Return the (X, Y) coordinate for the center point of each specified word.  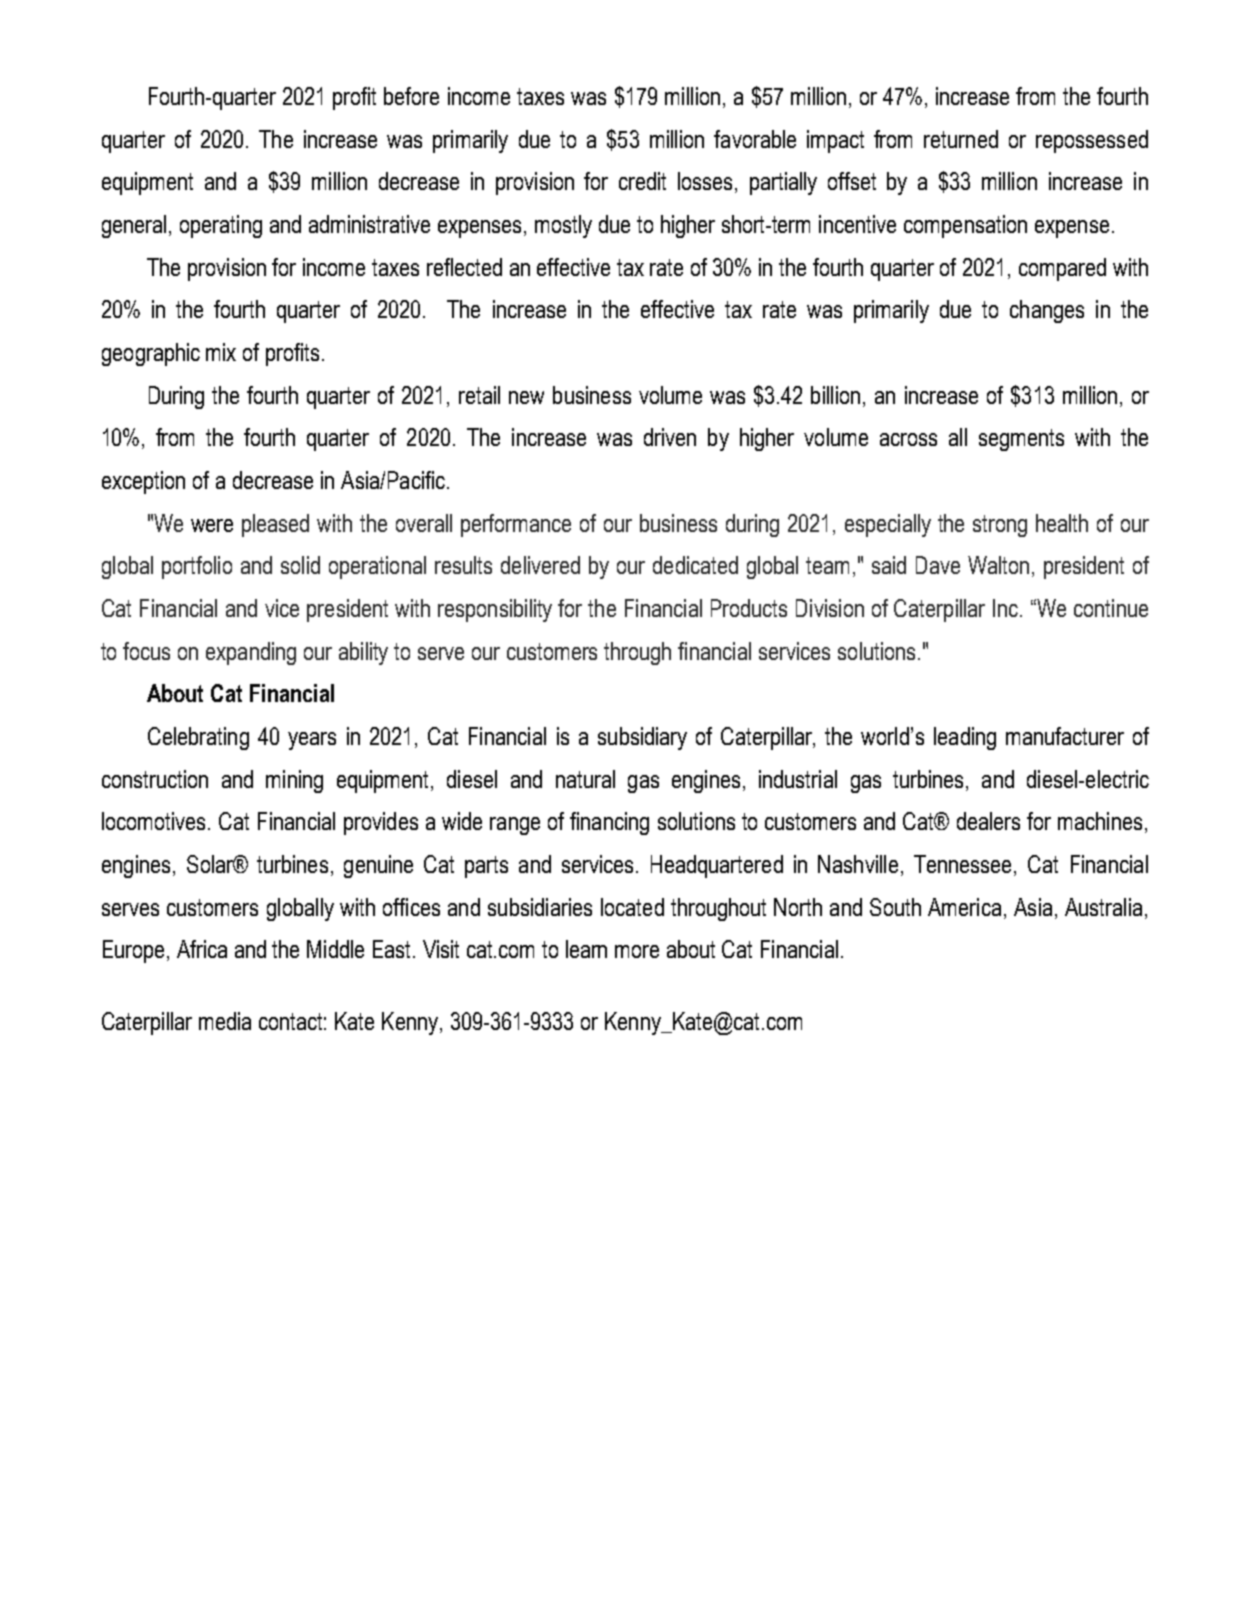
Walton (998, 565)
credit (642, 181)
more (637, 951)
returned (961, 139)
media (225, 1021)
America (964, 907)
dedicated (695, 565)
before (411, 96)
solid (300, 565)
